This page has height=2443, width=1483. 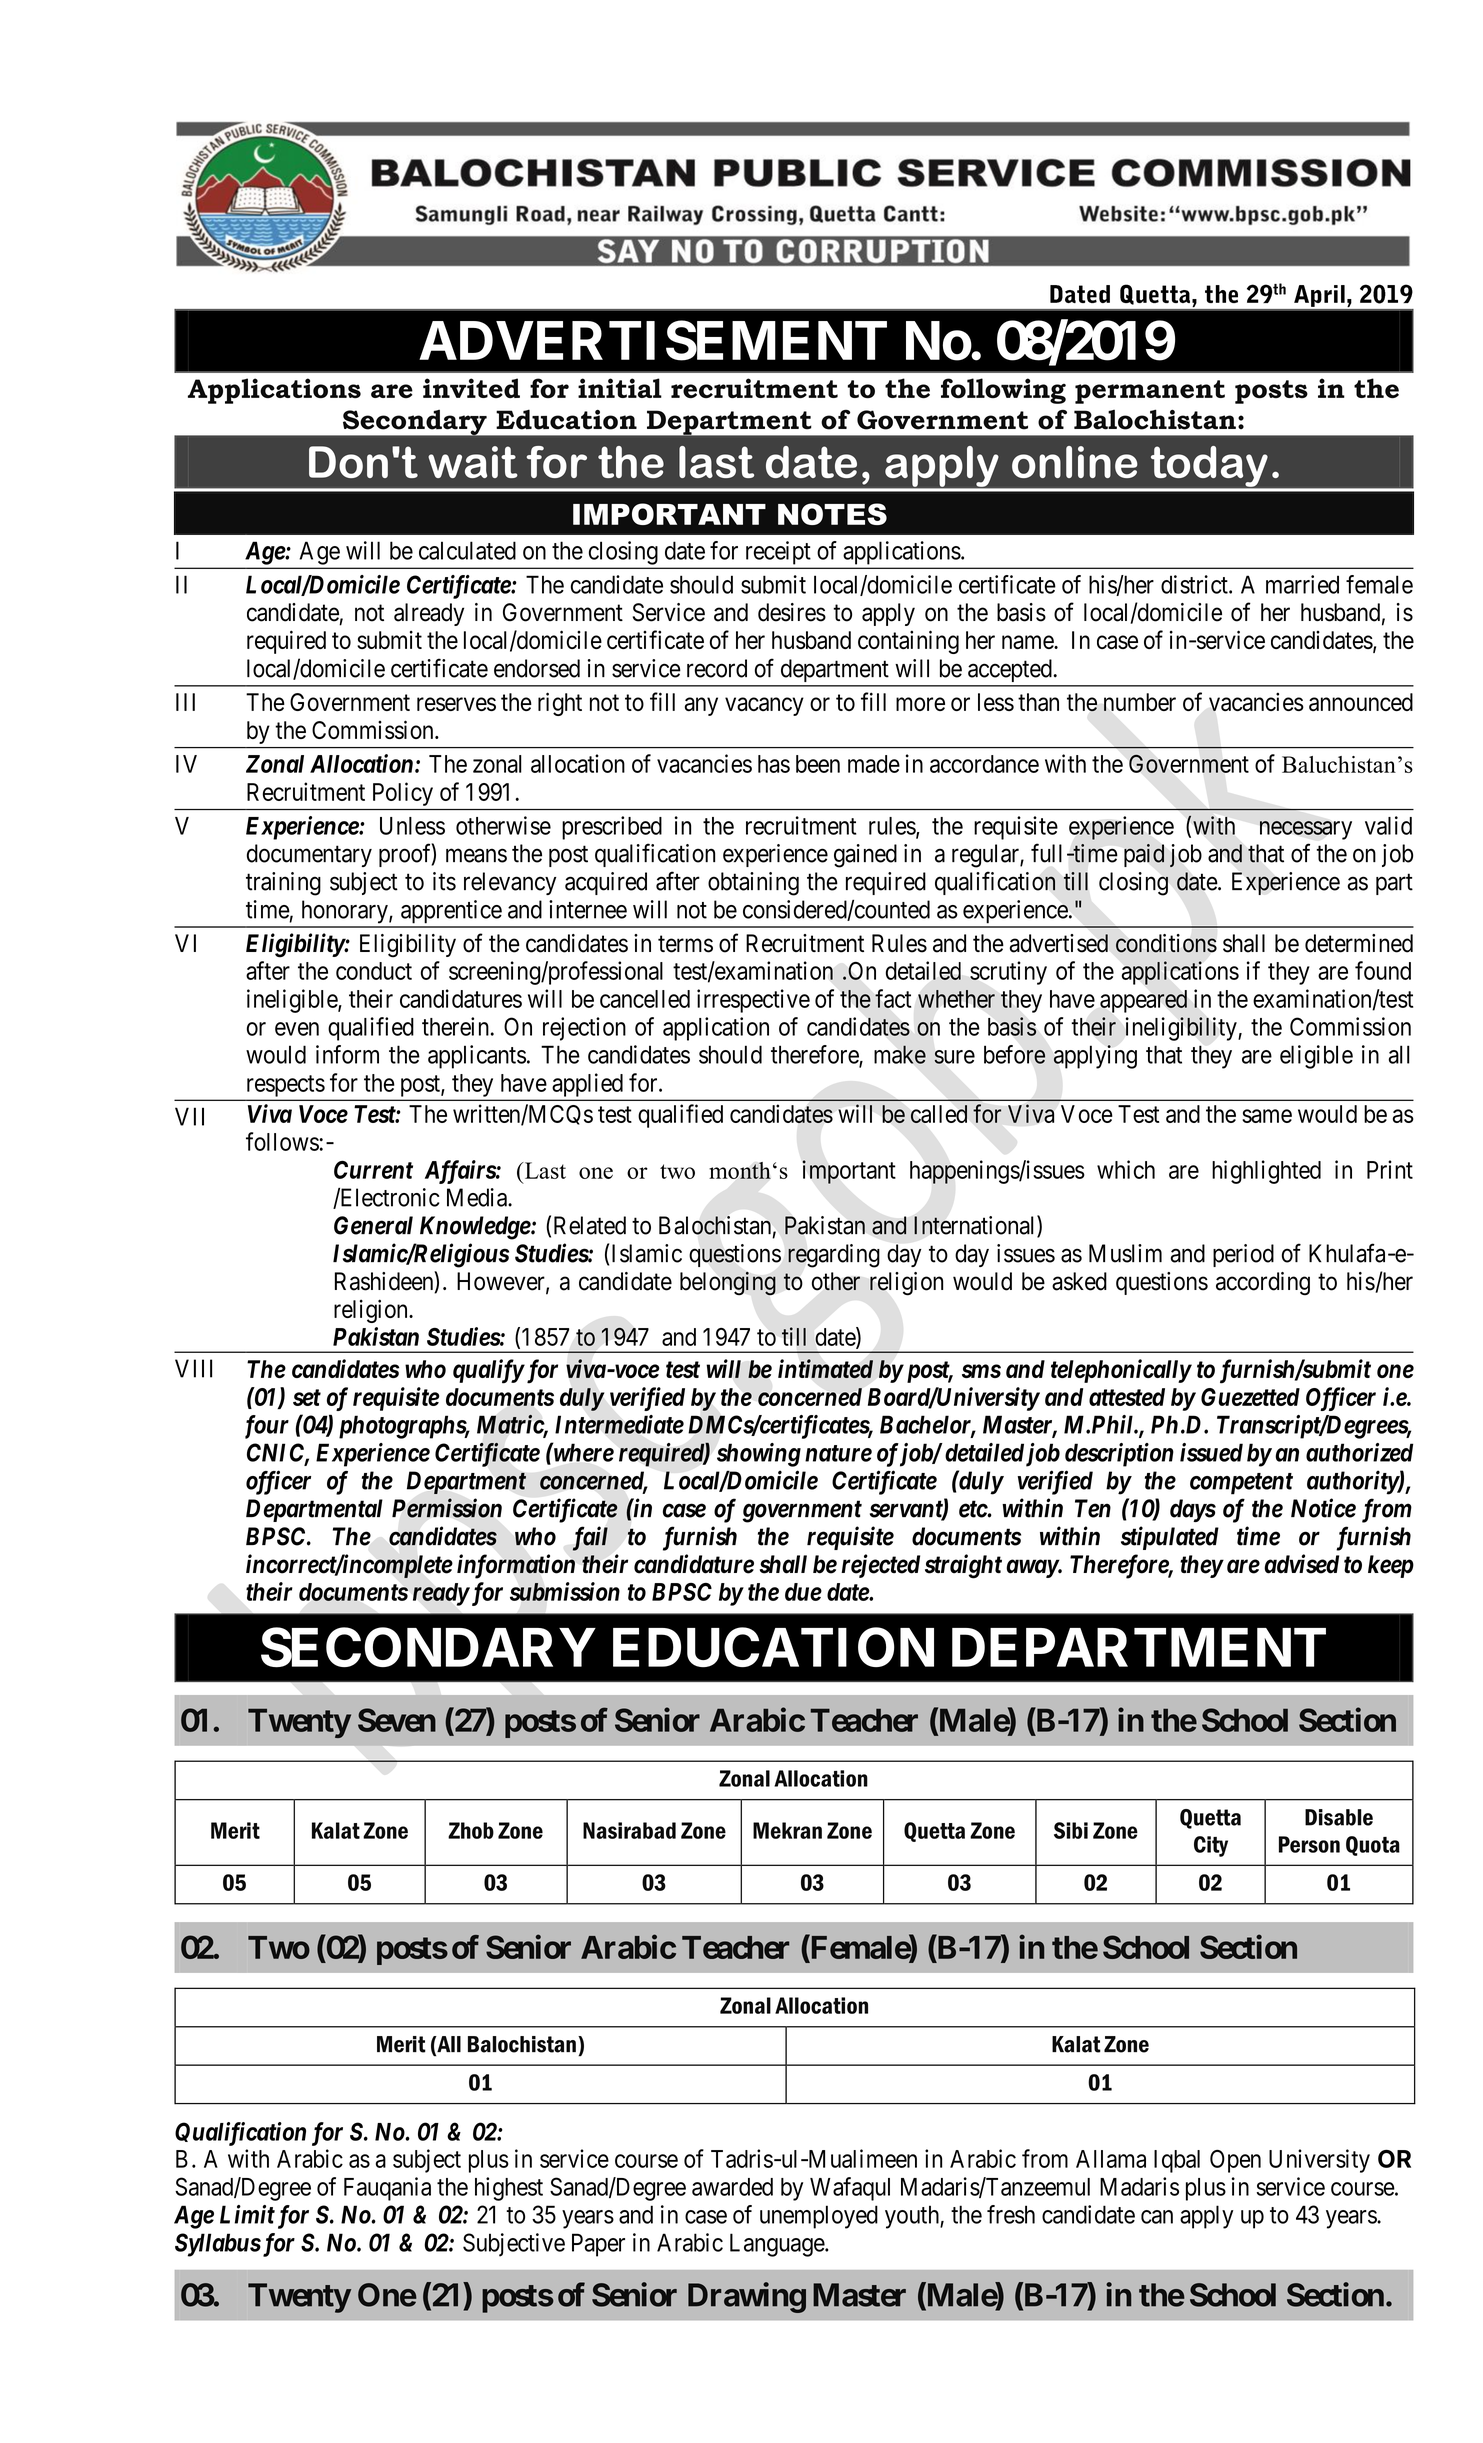 What do you see at coordinates (309, 855) in the page?
I see `documentary` at bounding box center [309, 855].
